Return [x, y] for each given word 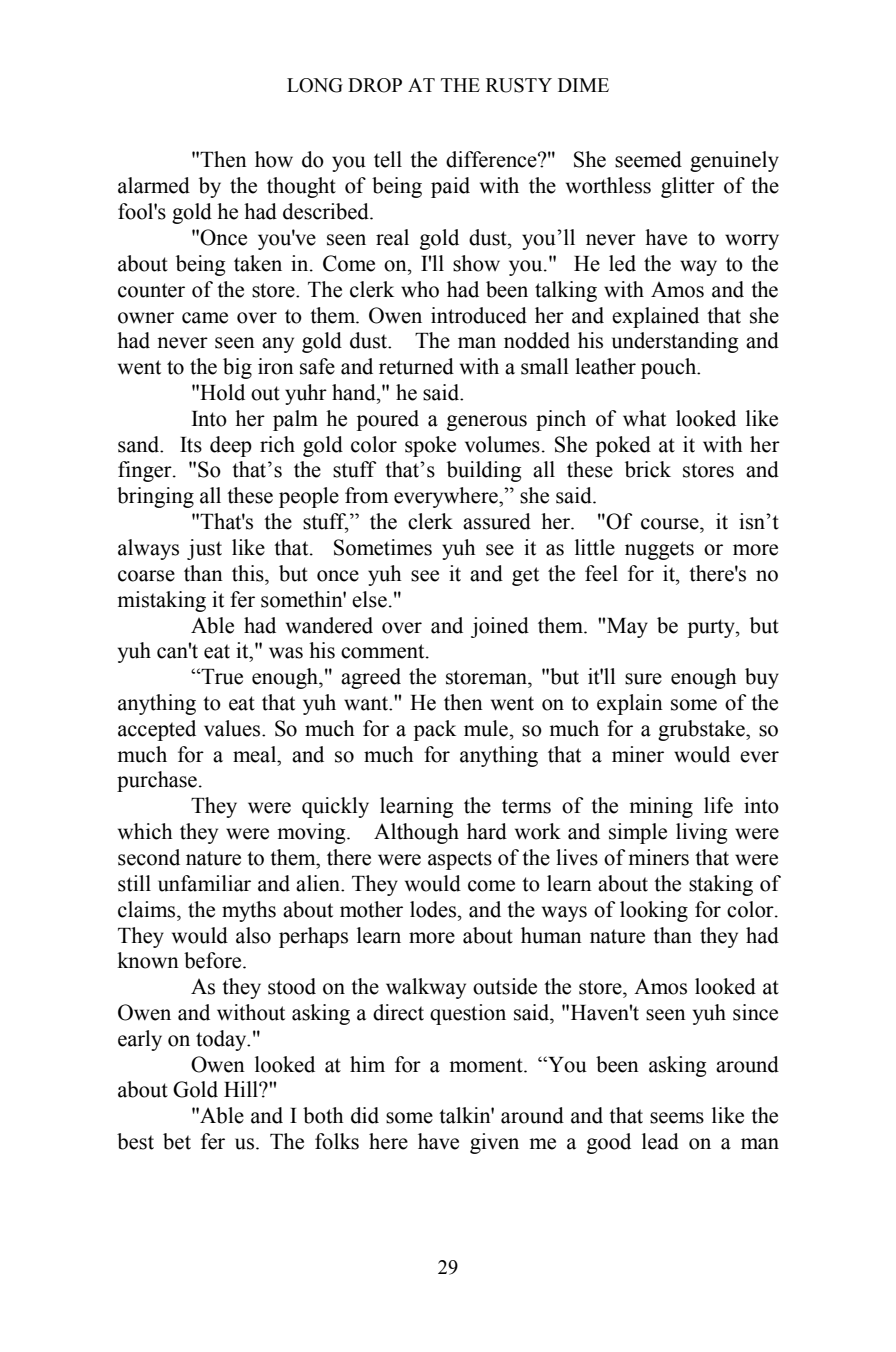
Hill [242, 1089]
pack [435, 730]
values [233, 728]
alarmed [154, 185]
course [671, 524]
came [205, 318]
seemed [648, 159]
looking [654, 911]
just [204, 549]
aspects [460, 860]
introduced [479, 315]
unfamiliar [204, 883]
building [484, 471]
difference [492, 159]
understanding [675, 342]
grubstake [702, 730]
